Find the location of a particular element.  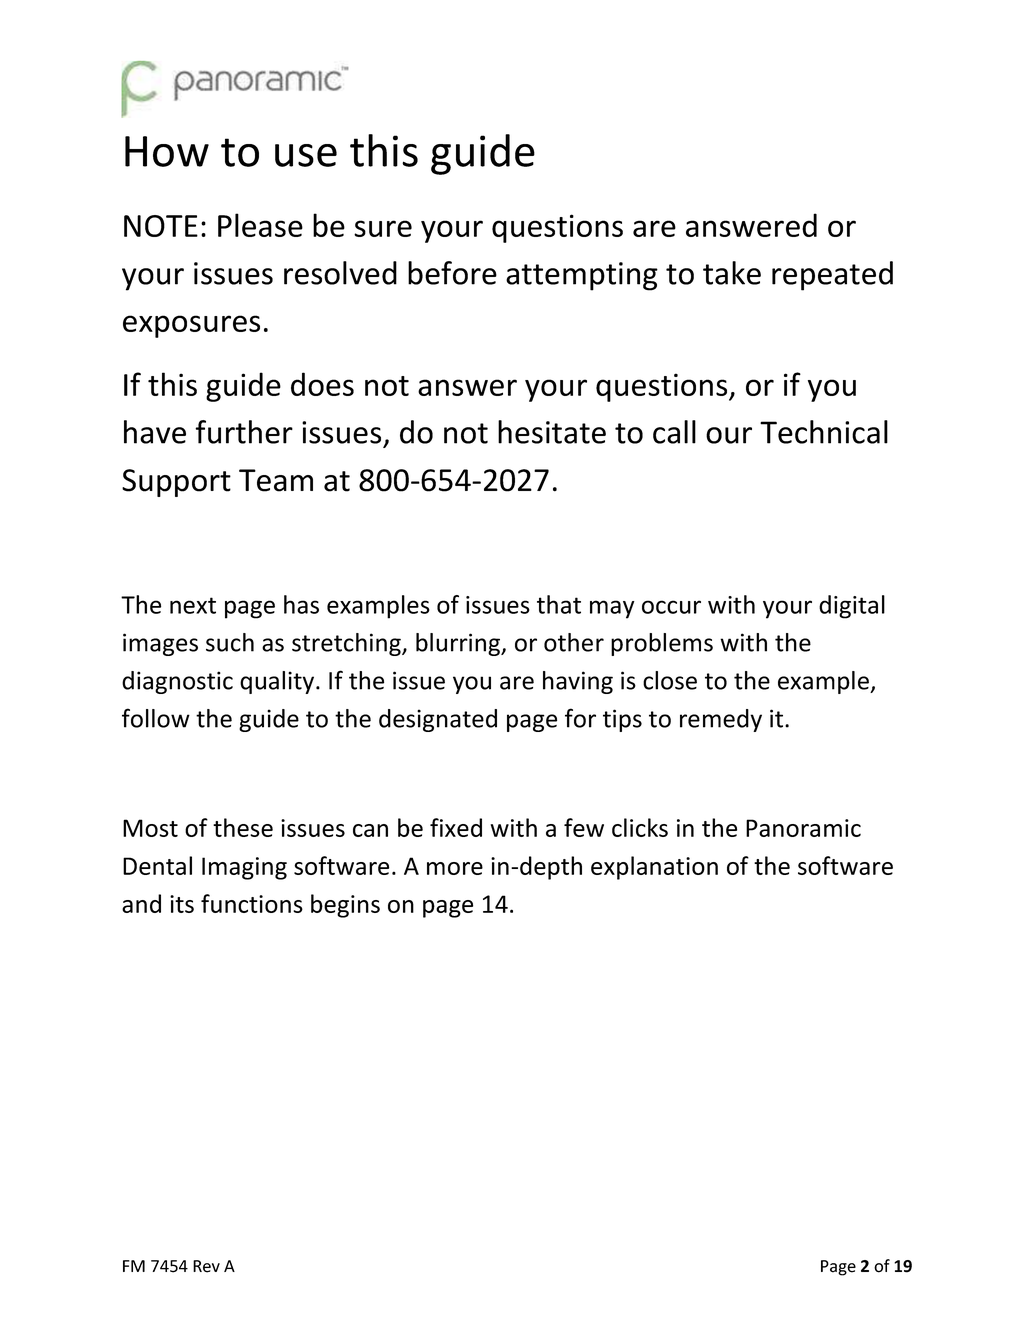

take is located at coordinates (732, 273).
